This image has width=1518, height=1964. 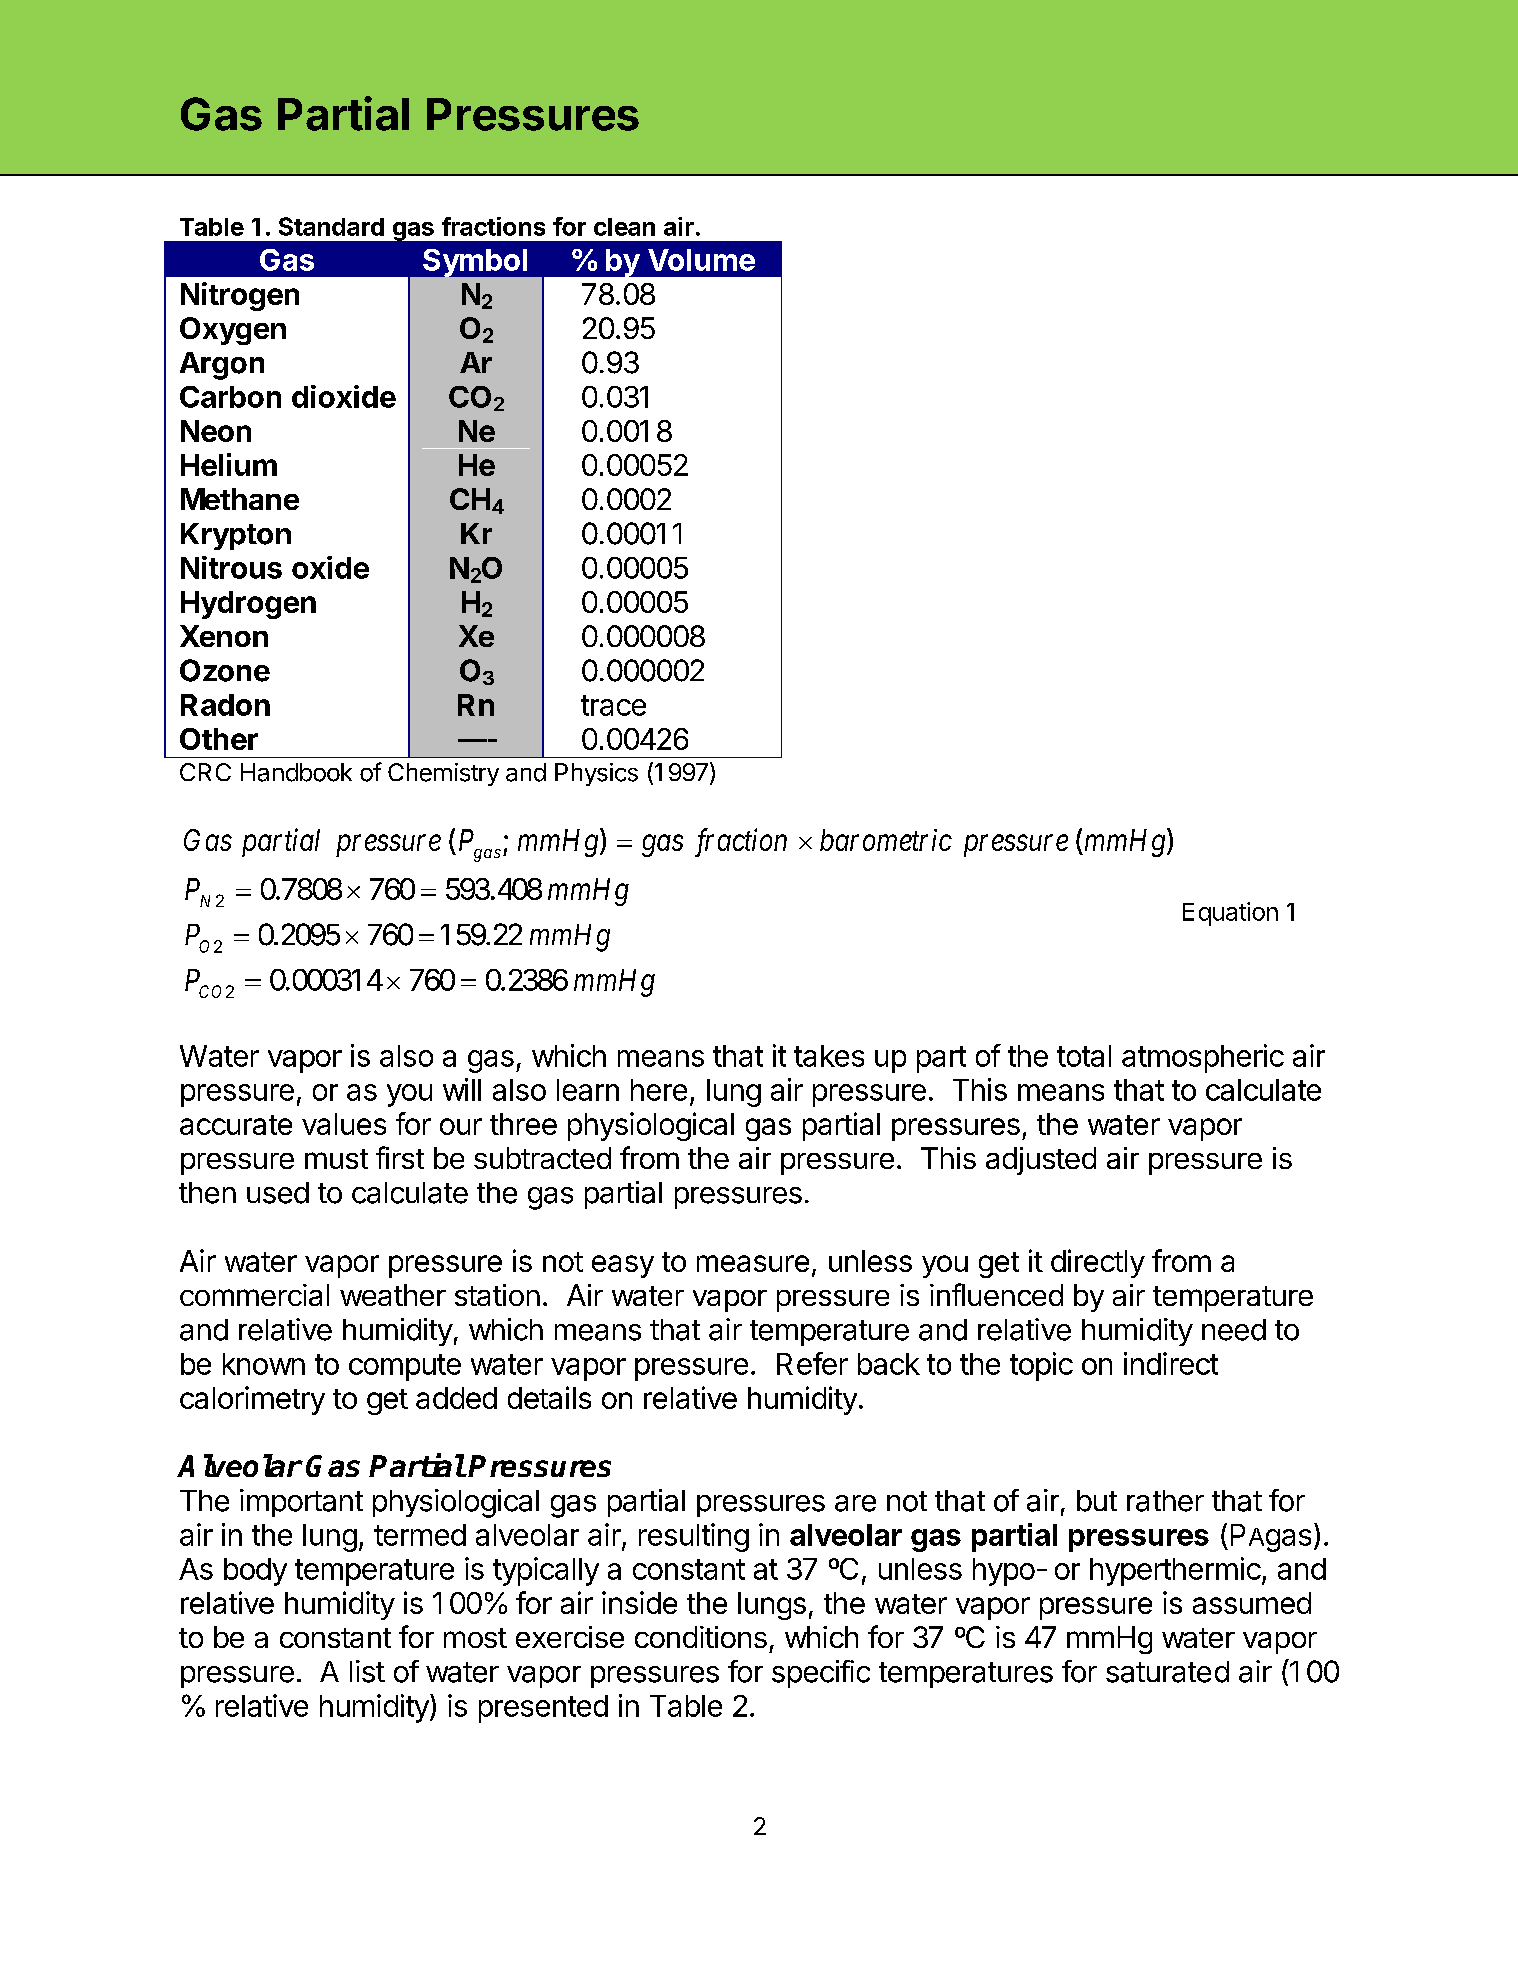 What do you see at coordinates (331, 226) in the image?
I see `Standard` at bounding box center [331, 226].
